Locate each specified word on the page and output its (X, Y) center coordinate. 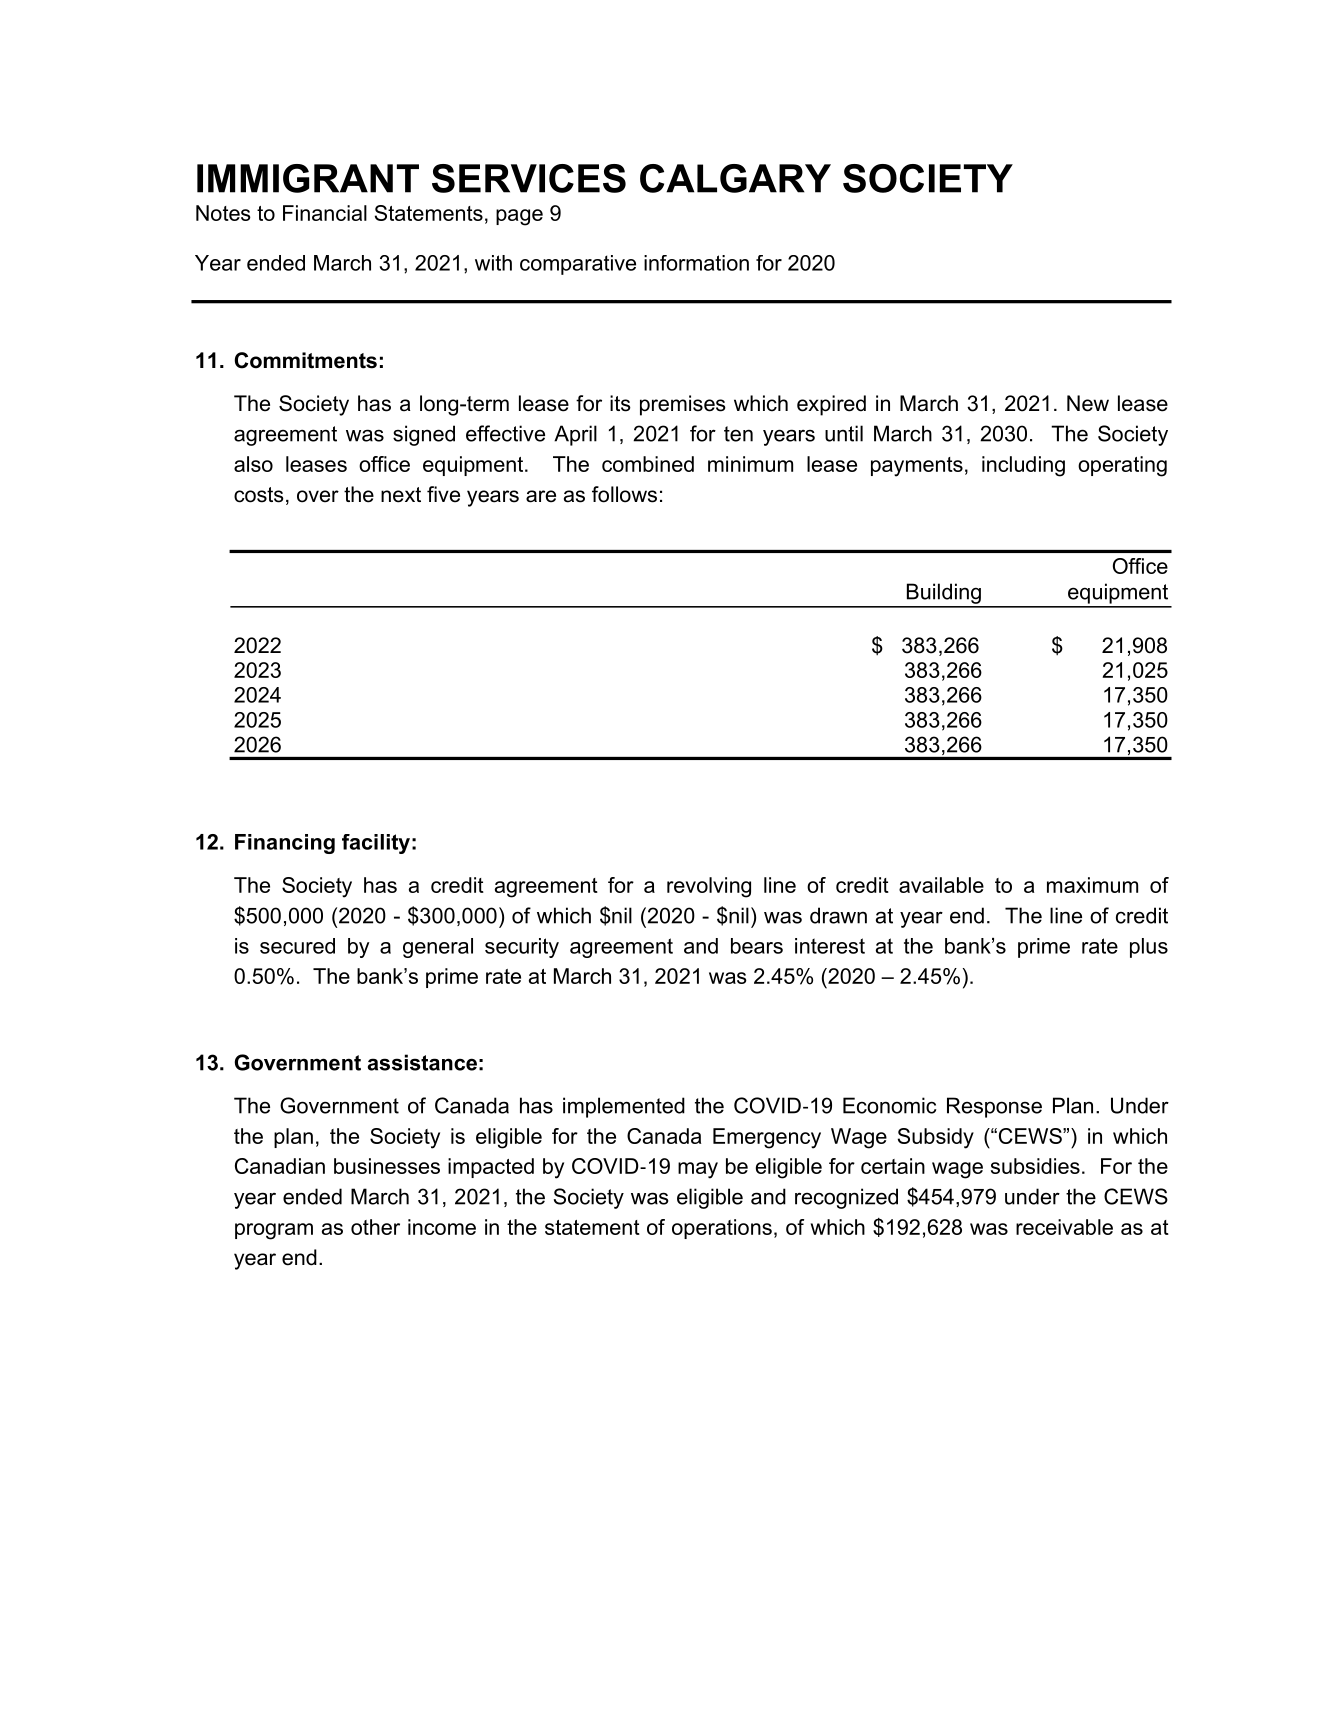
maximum (1092, 885)
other (375, 1227)
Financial (325, 213)
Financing (285, 844)
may (698, 1170)
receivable (1064, 1227)
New (1088, 403)
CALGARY (735, 178)
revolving (709, 887)
